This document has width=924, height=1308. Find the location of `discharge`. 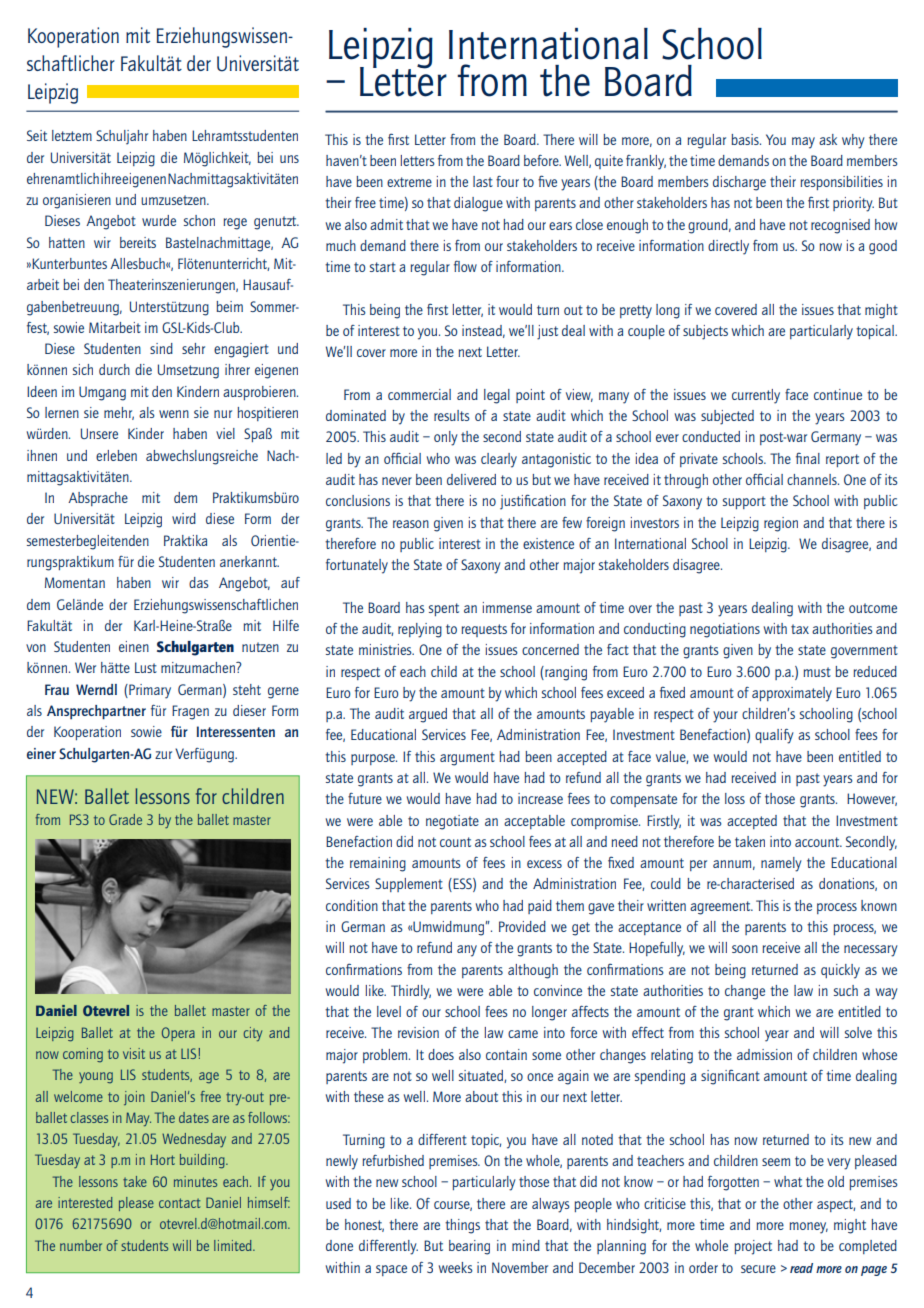

discharge is located at coordinates (739, 183).
